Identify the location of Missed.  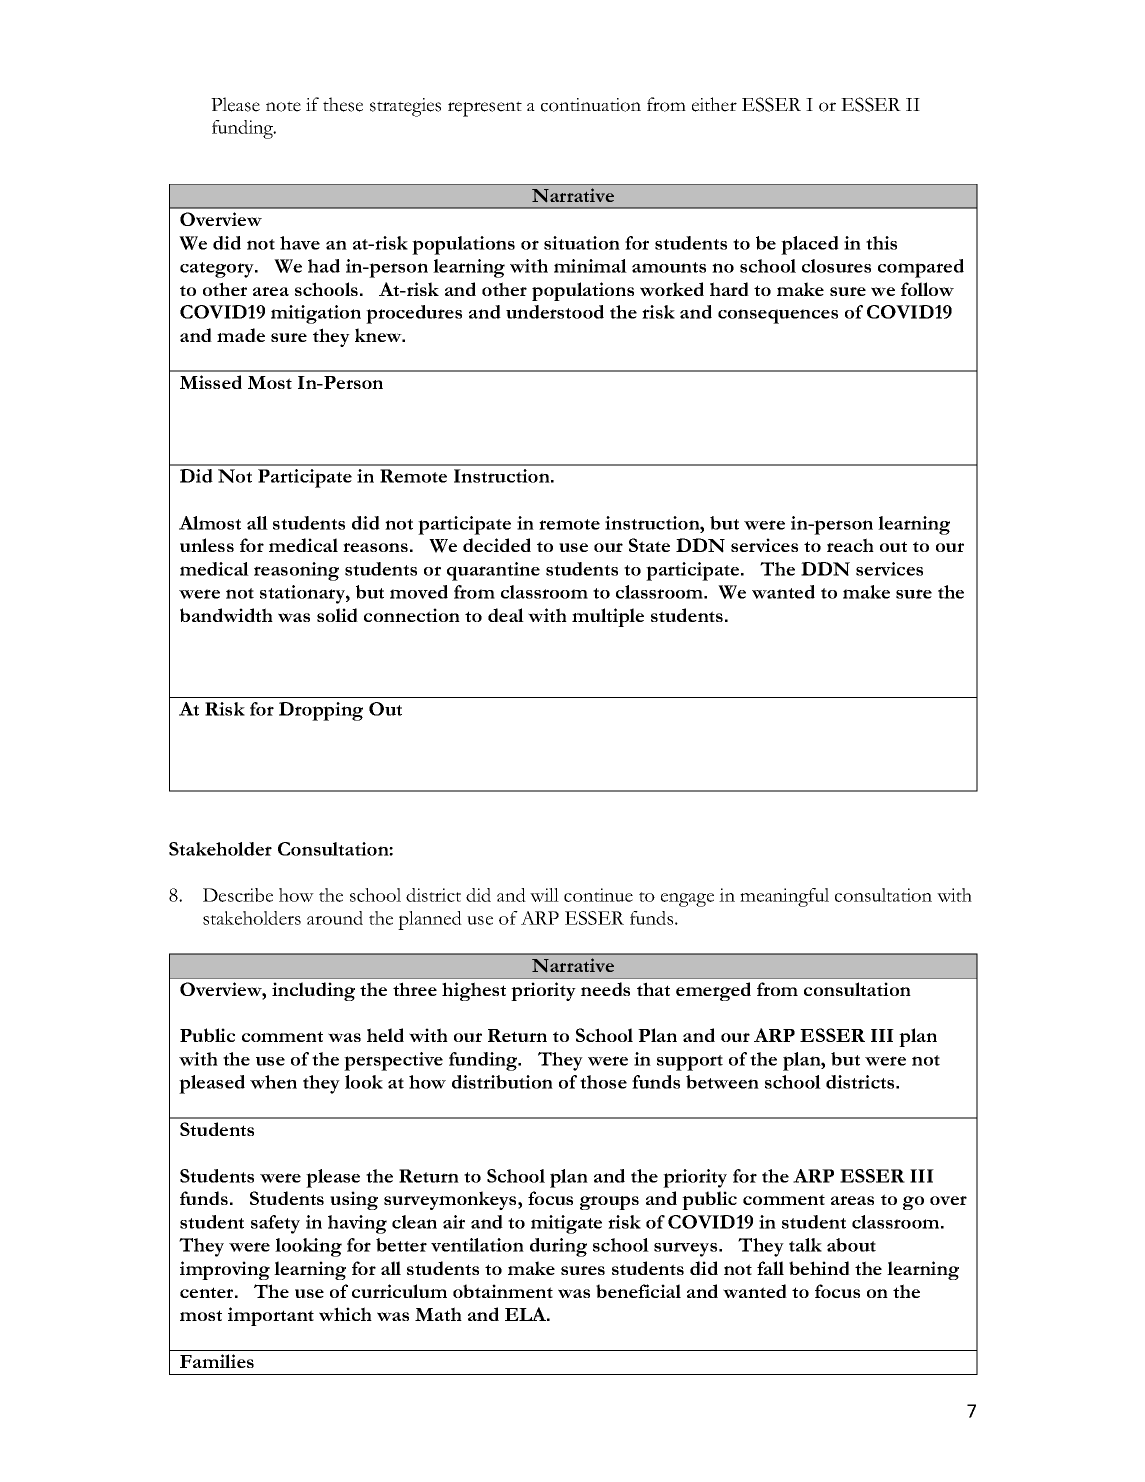
(211, 382).
